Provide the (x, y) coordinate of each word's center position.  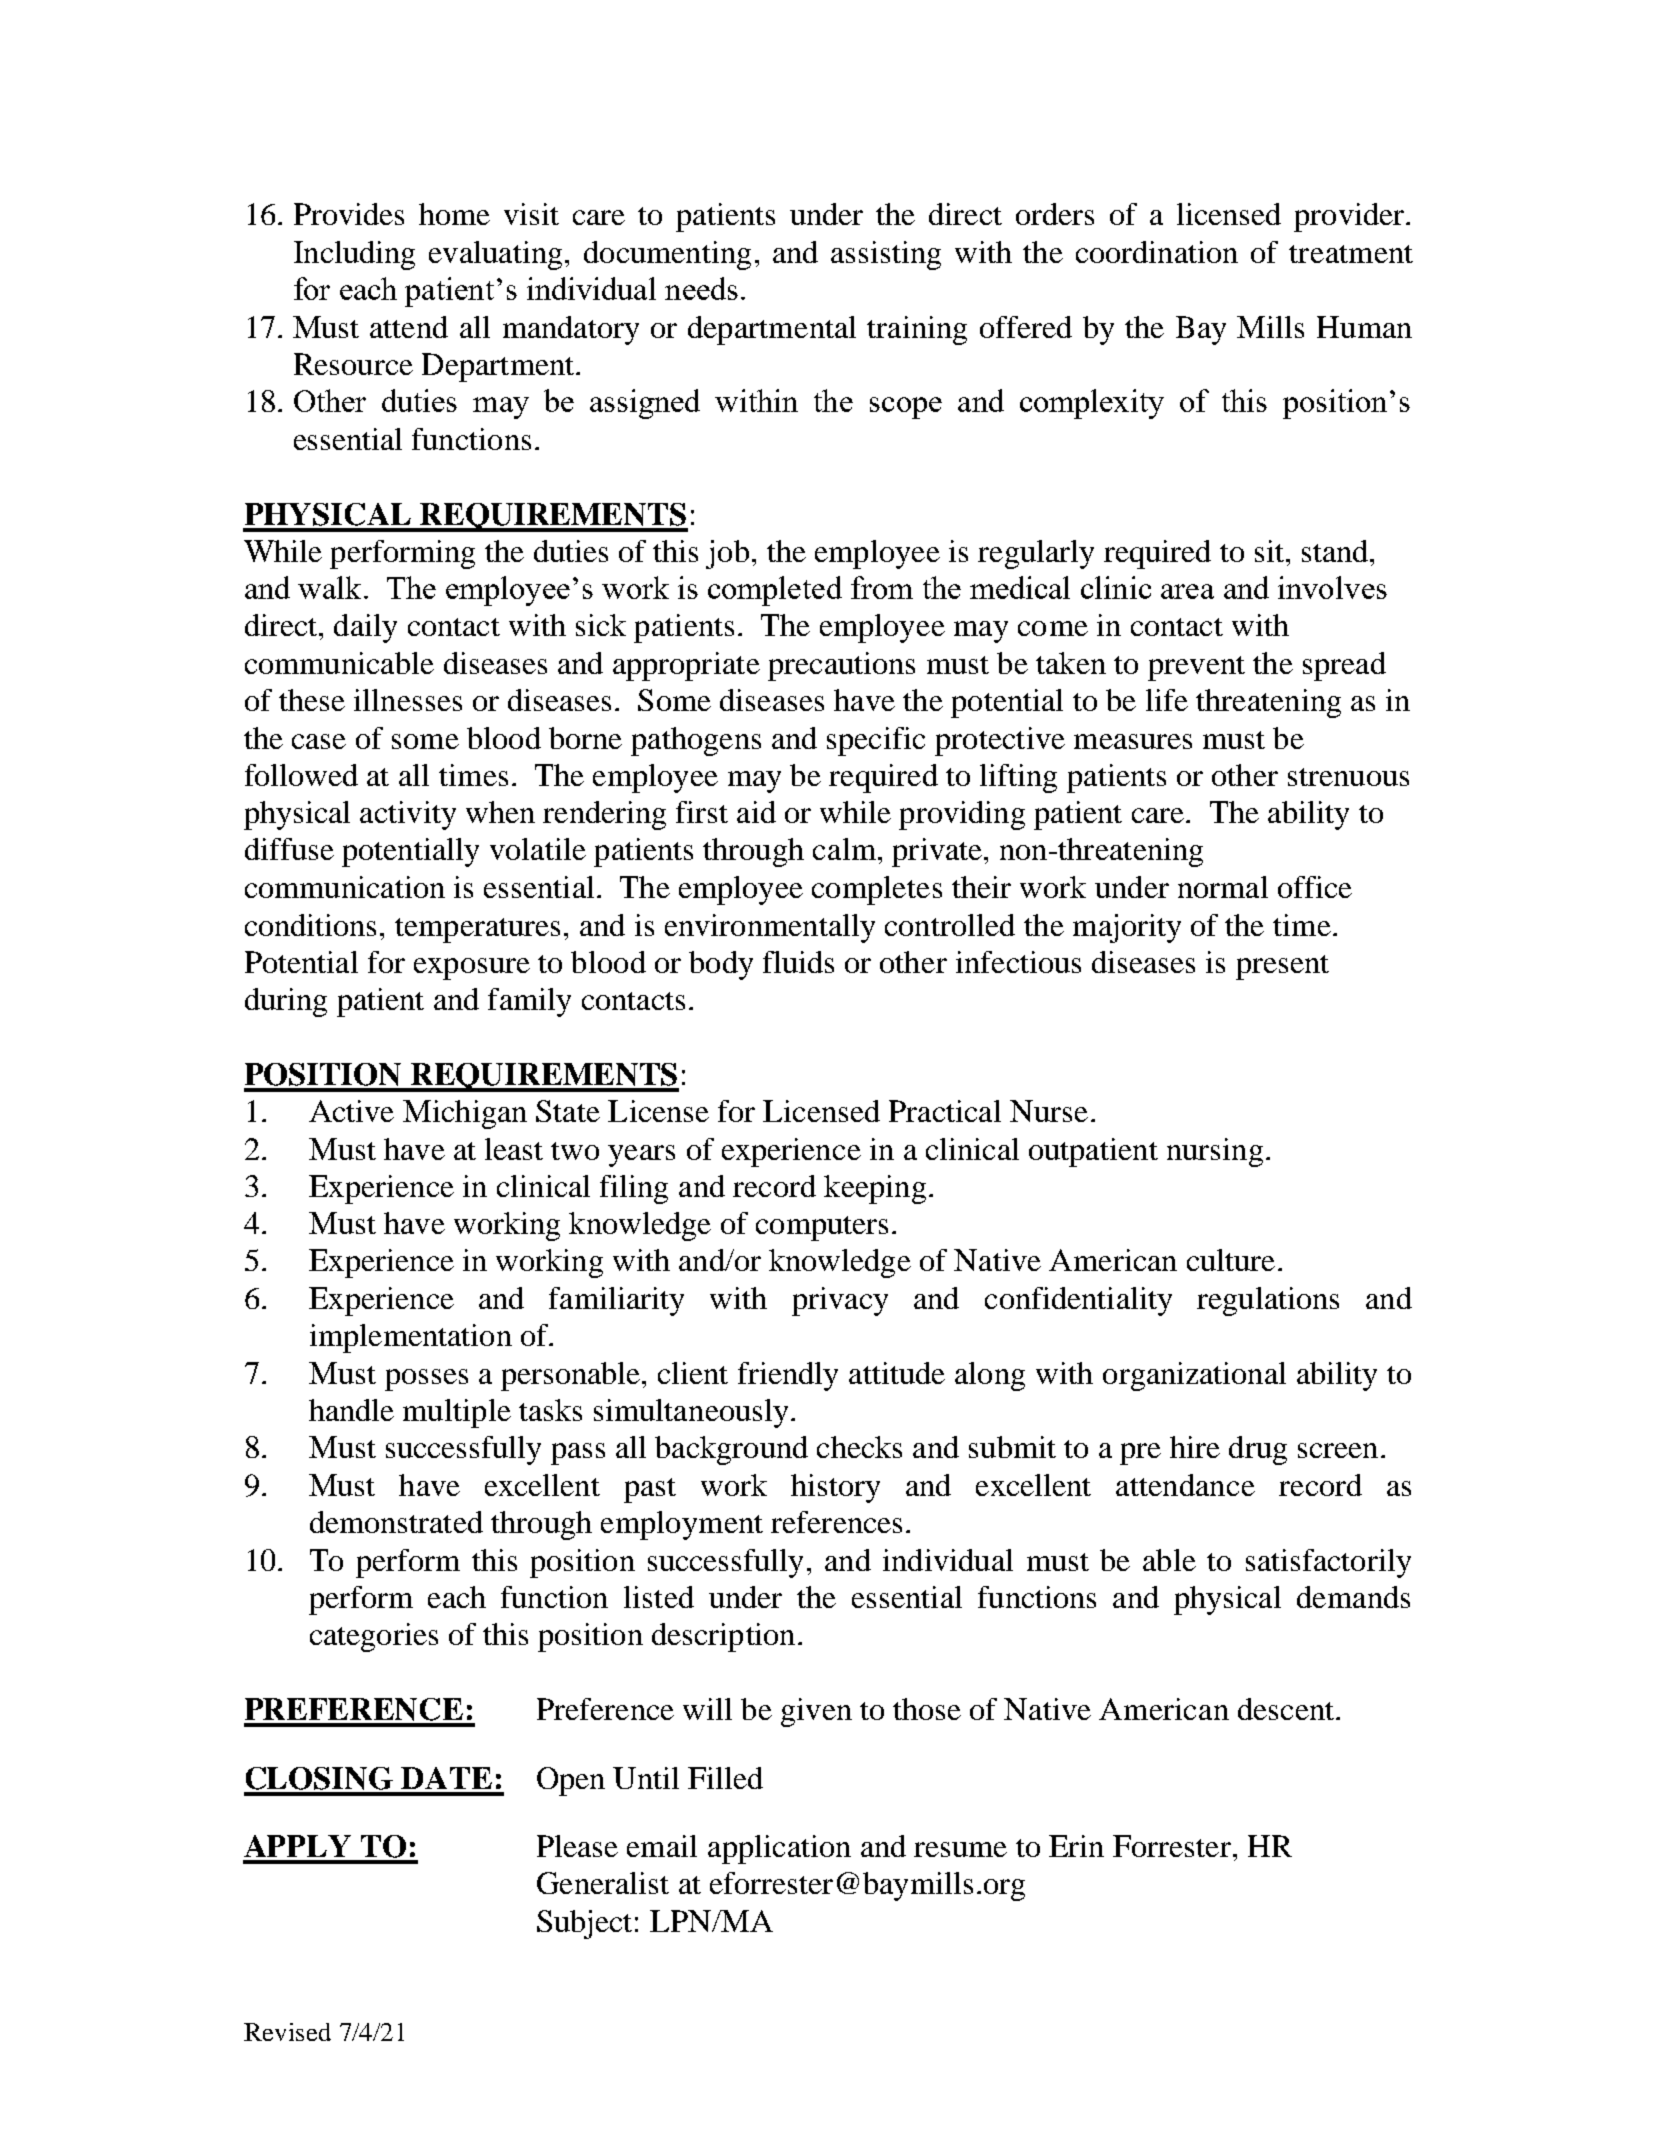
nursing (1215, 1152)
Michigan (465, 1114)
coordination (1157, 252)
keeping (875, 1189)
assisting (886, 255)
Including (354, 255)
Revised (287, 2032)
